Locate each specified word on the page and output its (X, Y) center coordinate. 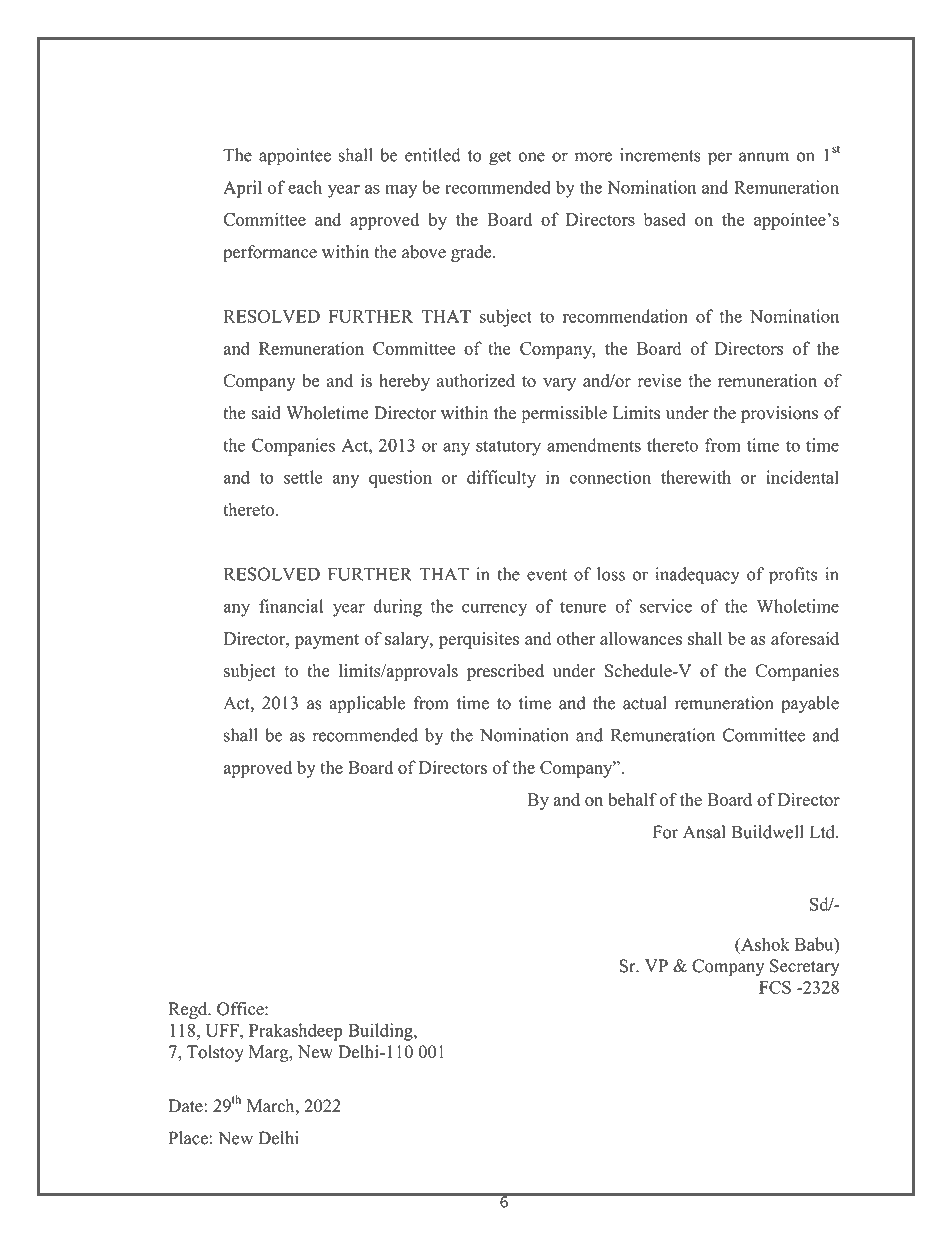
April (242, 189)
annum (764, 157)
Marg (270, 1053)
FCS (775, 987)
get (500, 158)
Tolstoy (215, 1053)
